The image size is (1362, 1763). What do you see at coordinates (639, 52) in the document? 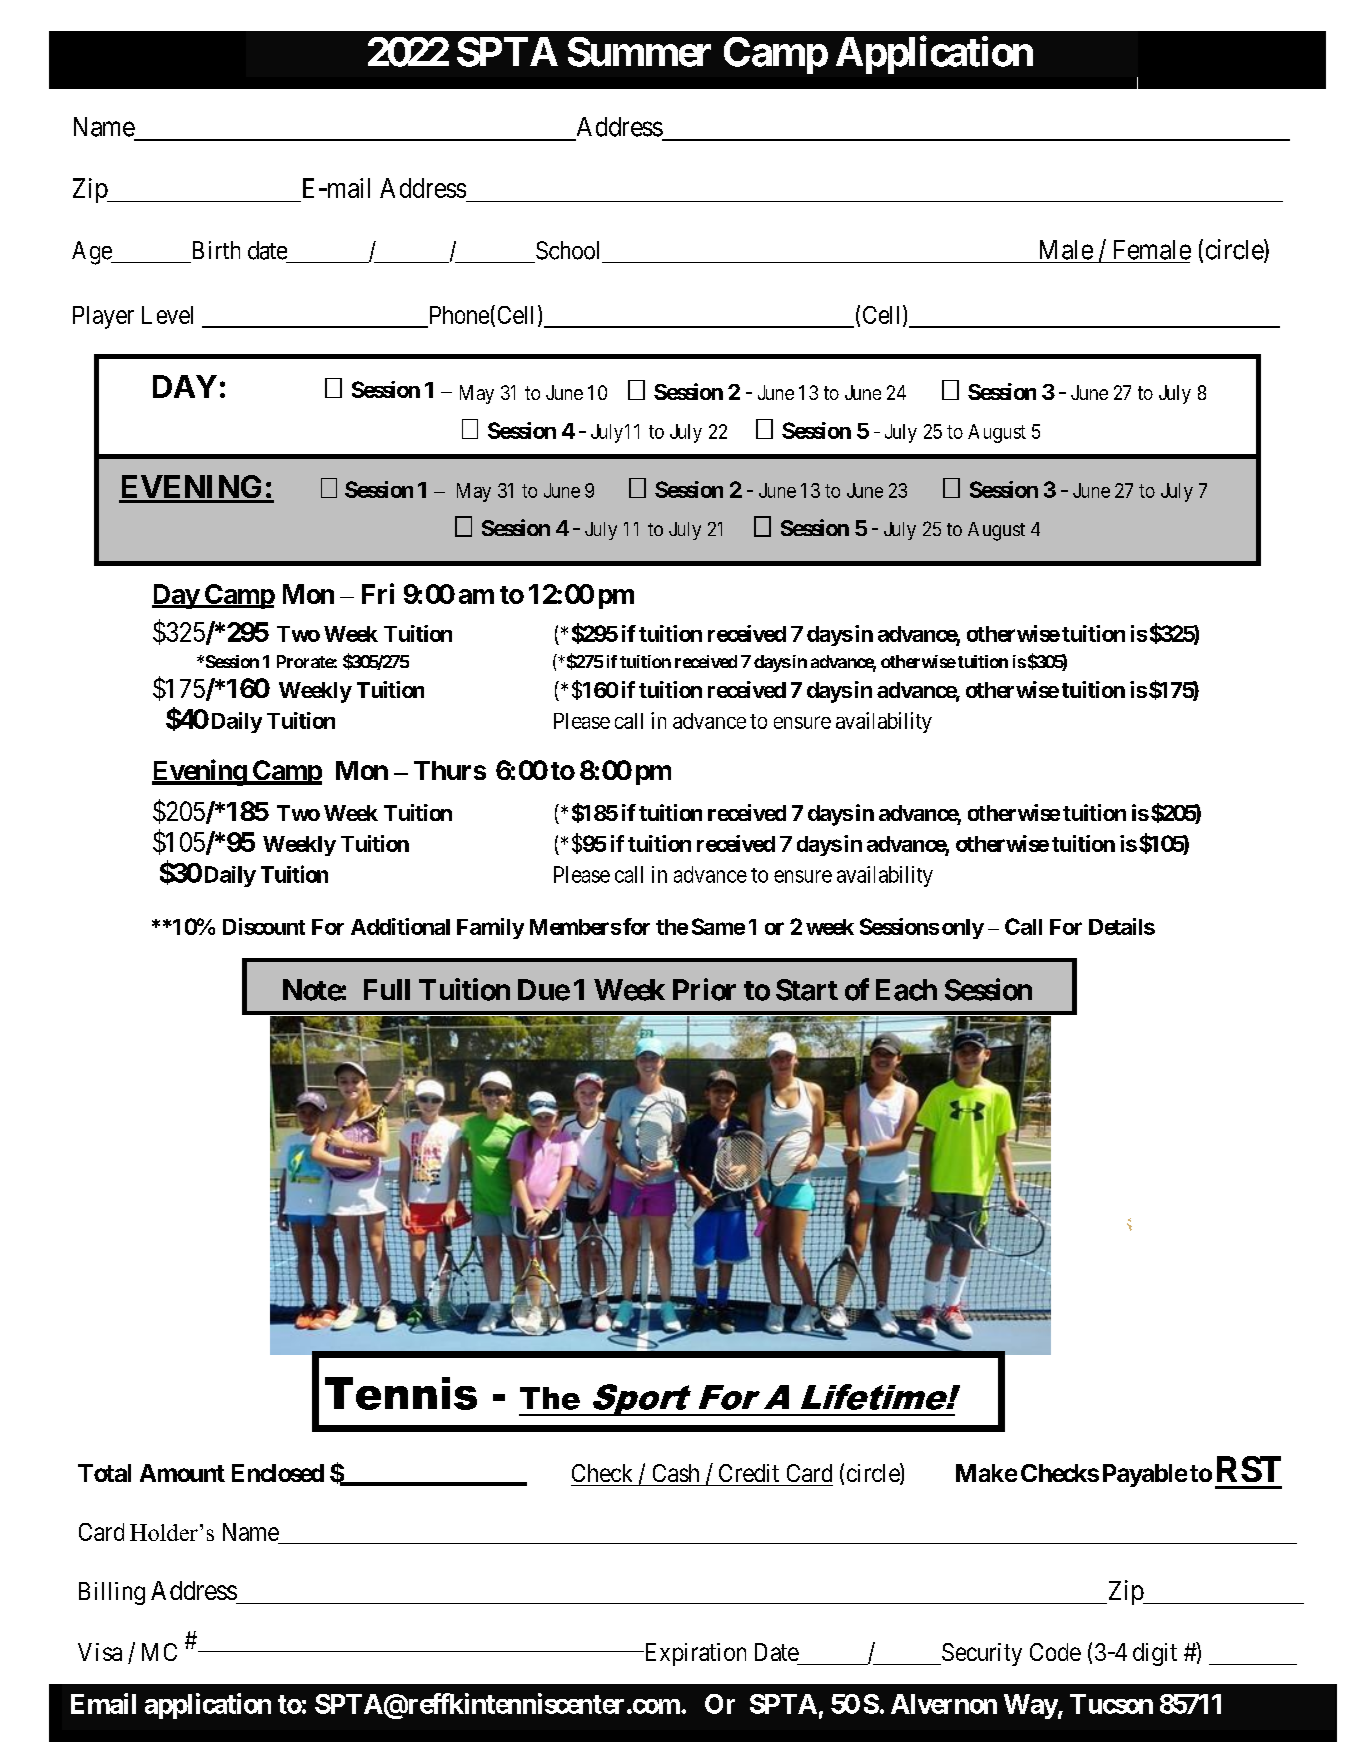
I see `Summer` at bounding box center [639, 52].
